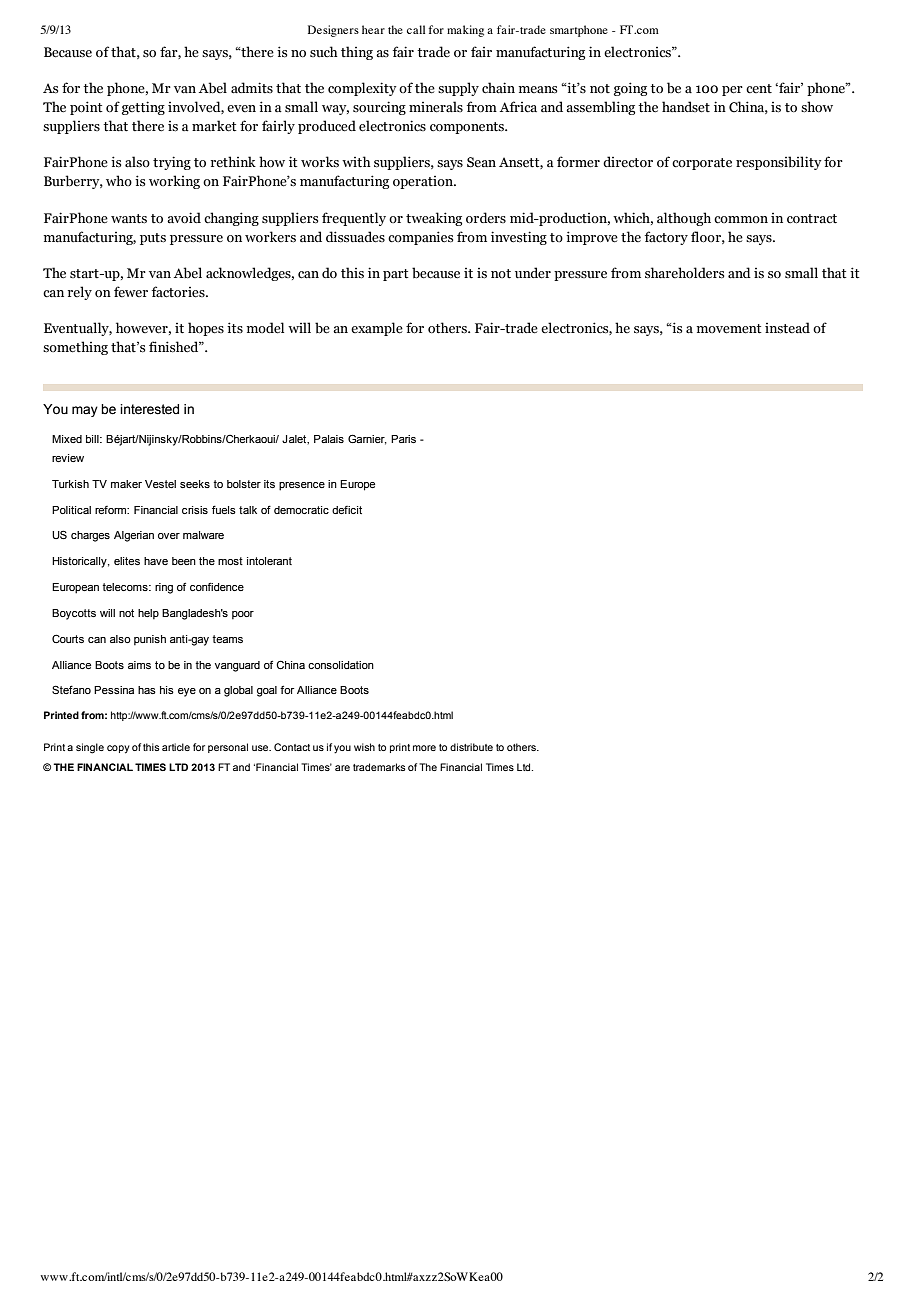 Image resolution: width=924 pixels, height=1307 pixels. I want to click on more, so click(424, 748).
